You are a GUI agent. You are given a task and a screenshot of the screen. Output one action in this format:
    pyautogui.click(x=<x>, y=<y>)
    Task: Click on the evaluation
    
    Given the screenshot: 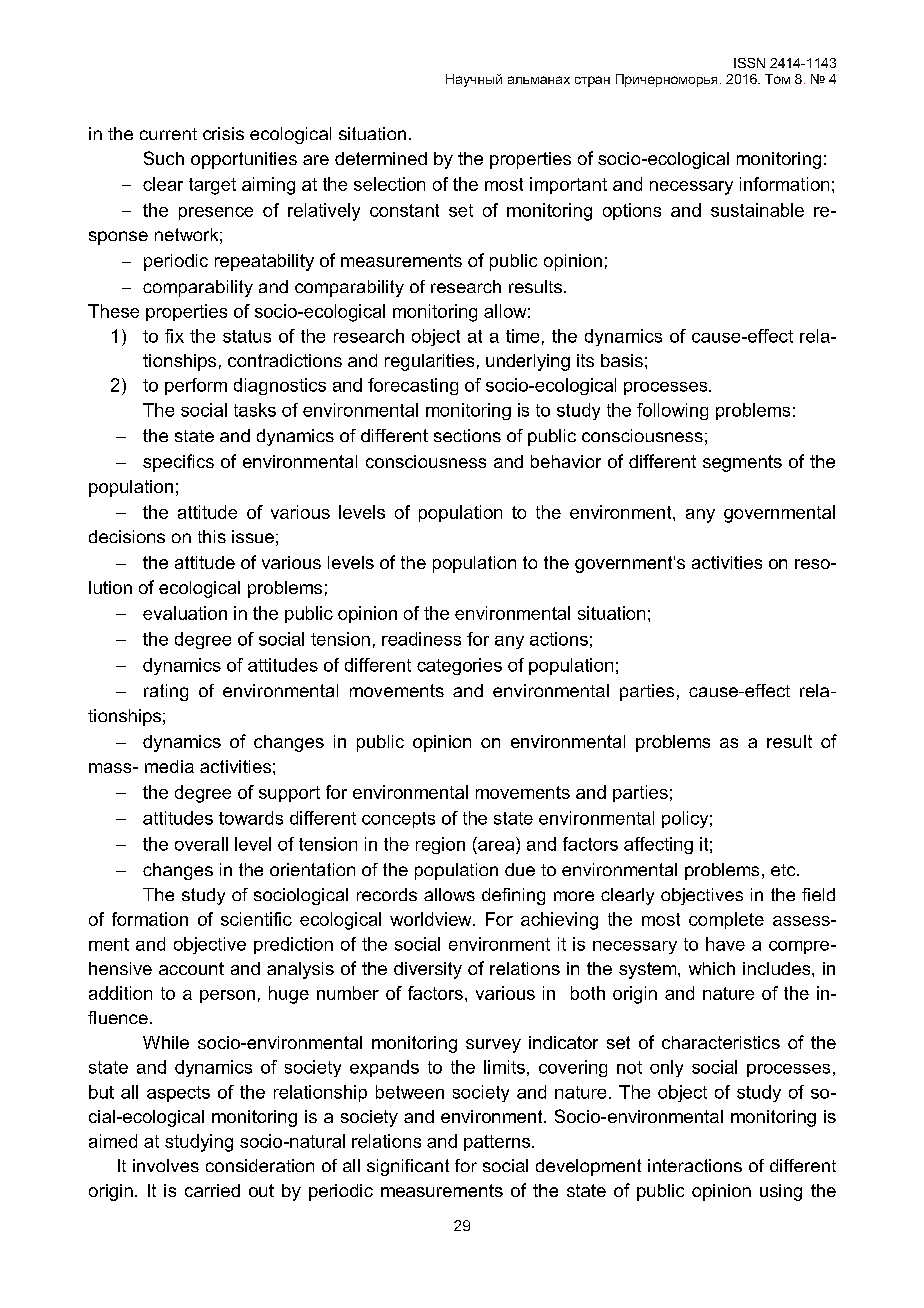 What is the action you would take?
    pyautogui.click(x=185, y=613)
